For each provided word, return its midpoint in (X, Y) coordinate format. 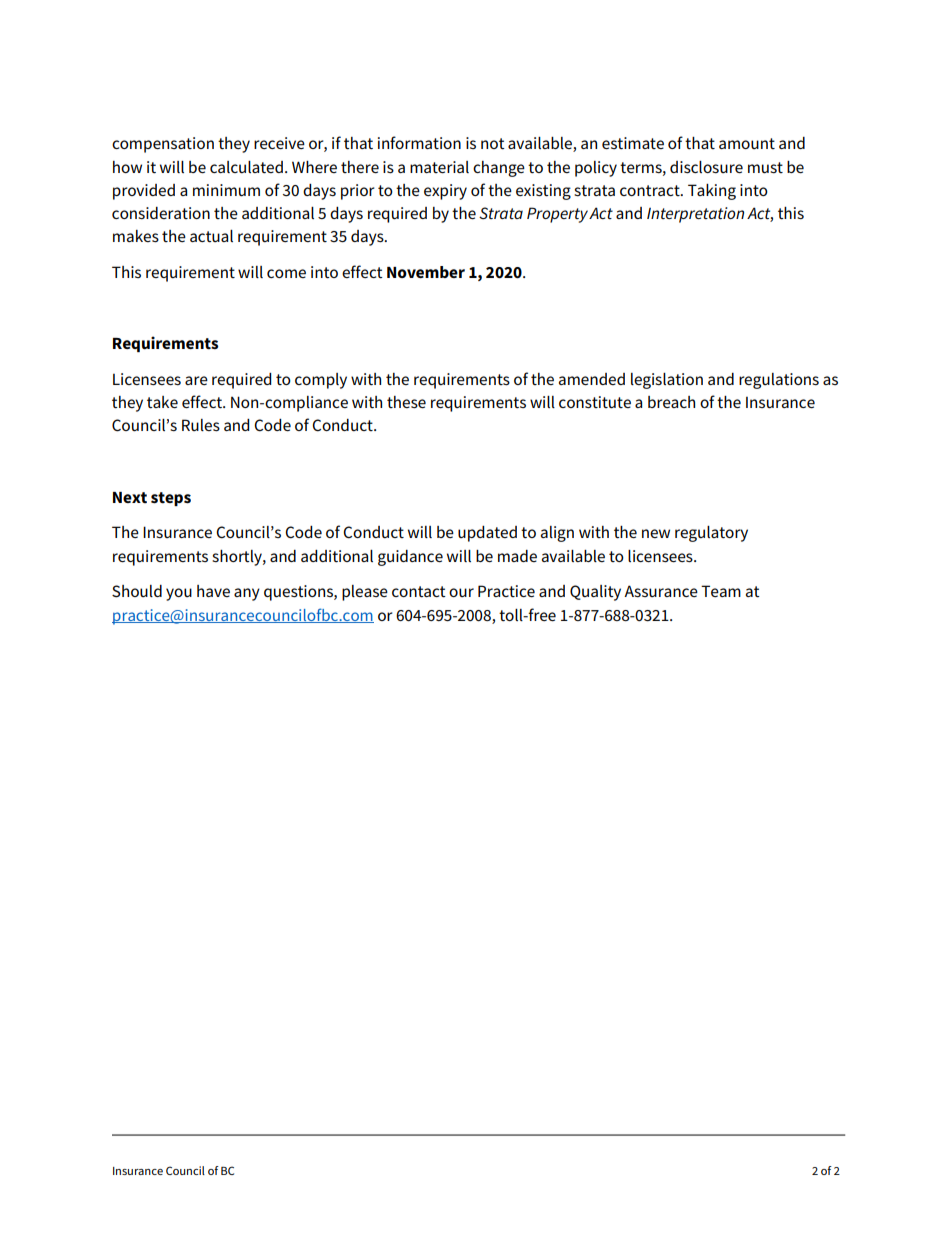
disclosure (706, 167)
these (406, 402)
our (461, 592)
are (196, 380)
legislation (667, 381)
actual (211, 236)
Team (721, 591)
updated (487, 534)
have (213, 591)
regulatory (711, 534)
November (426, 272)
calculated (246, 167)
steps (171, 499)
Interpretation (695, 215)
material (439, 167)
